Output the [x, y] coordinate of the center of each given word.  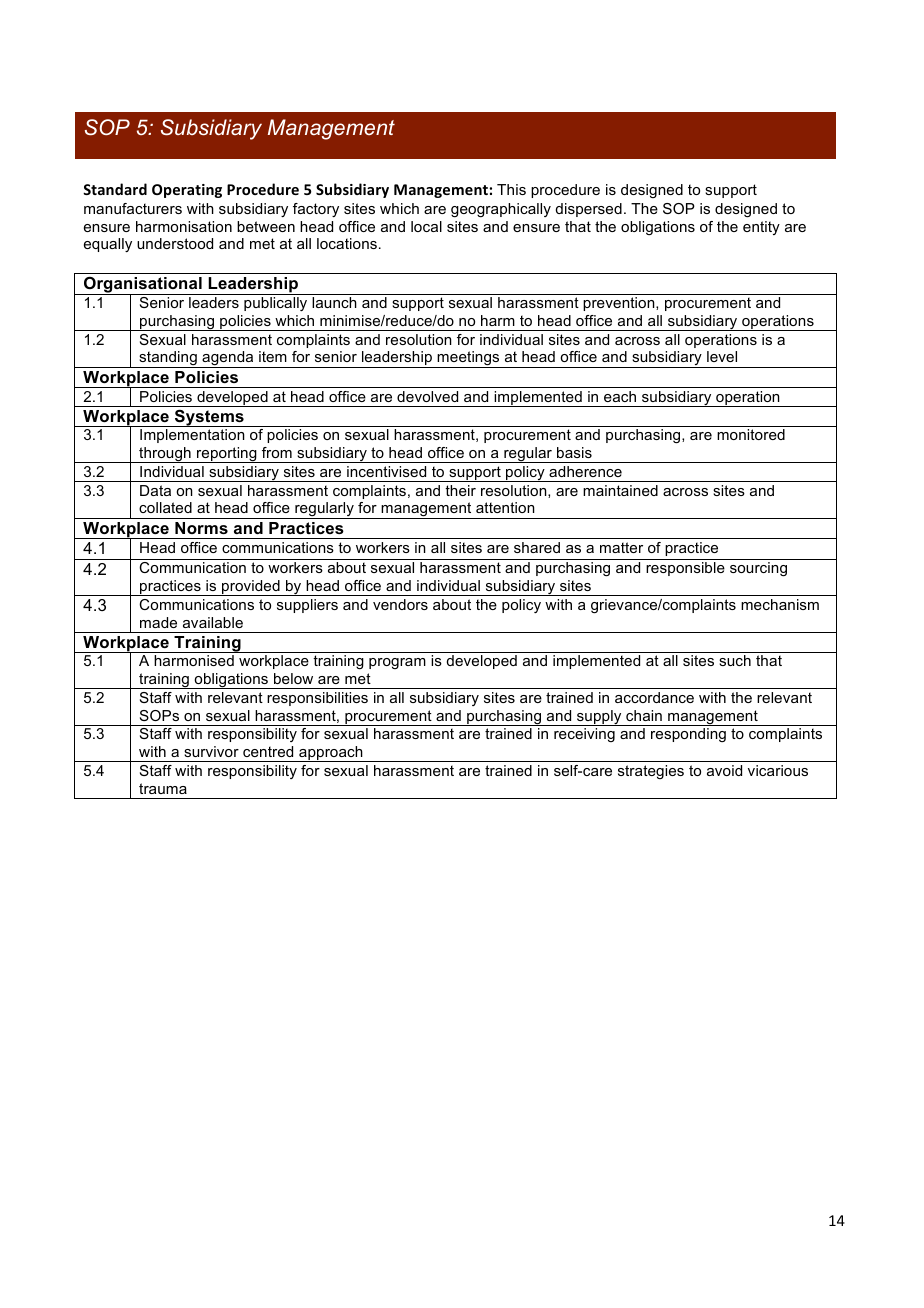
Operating [187, 191]
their [460, 490]
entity [761, 228]
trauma [163, 788]
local [426, 226]
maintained [620, 490]
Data [155, 490]
